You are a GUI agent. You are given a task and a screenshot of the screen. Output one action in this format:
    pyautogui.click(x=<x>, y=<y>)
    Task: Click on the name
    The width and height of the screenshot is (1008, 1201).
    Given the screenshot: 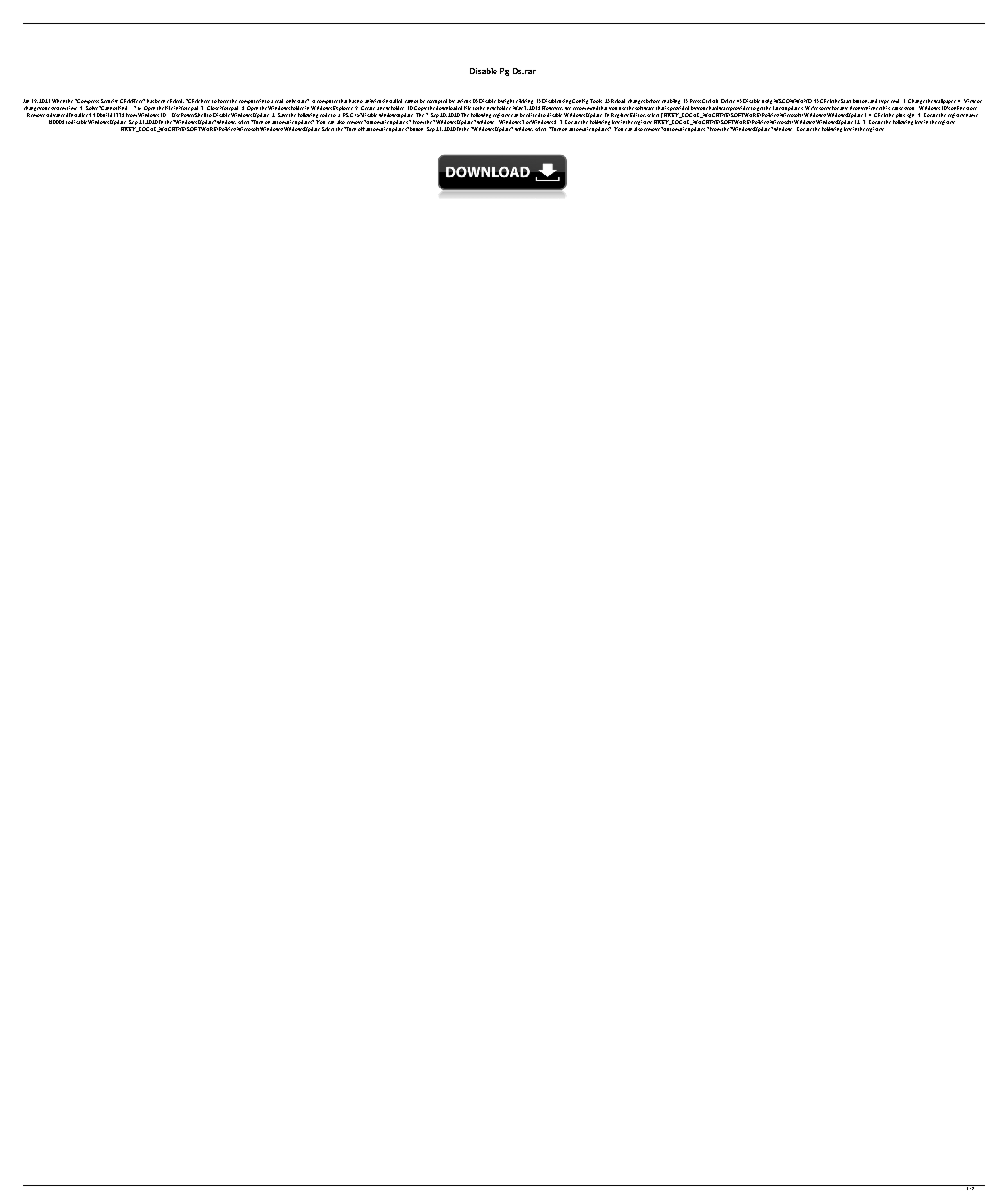 What is the action you would take?
    pyautogui.click(x=972, y=115)
